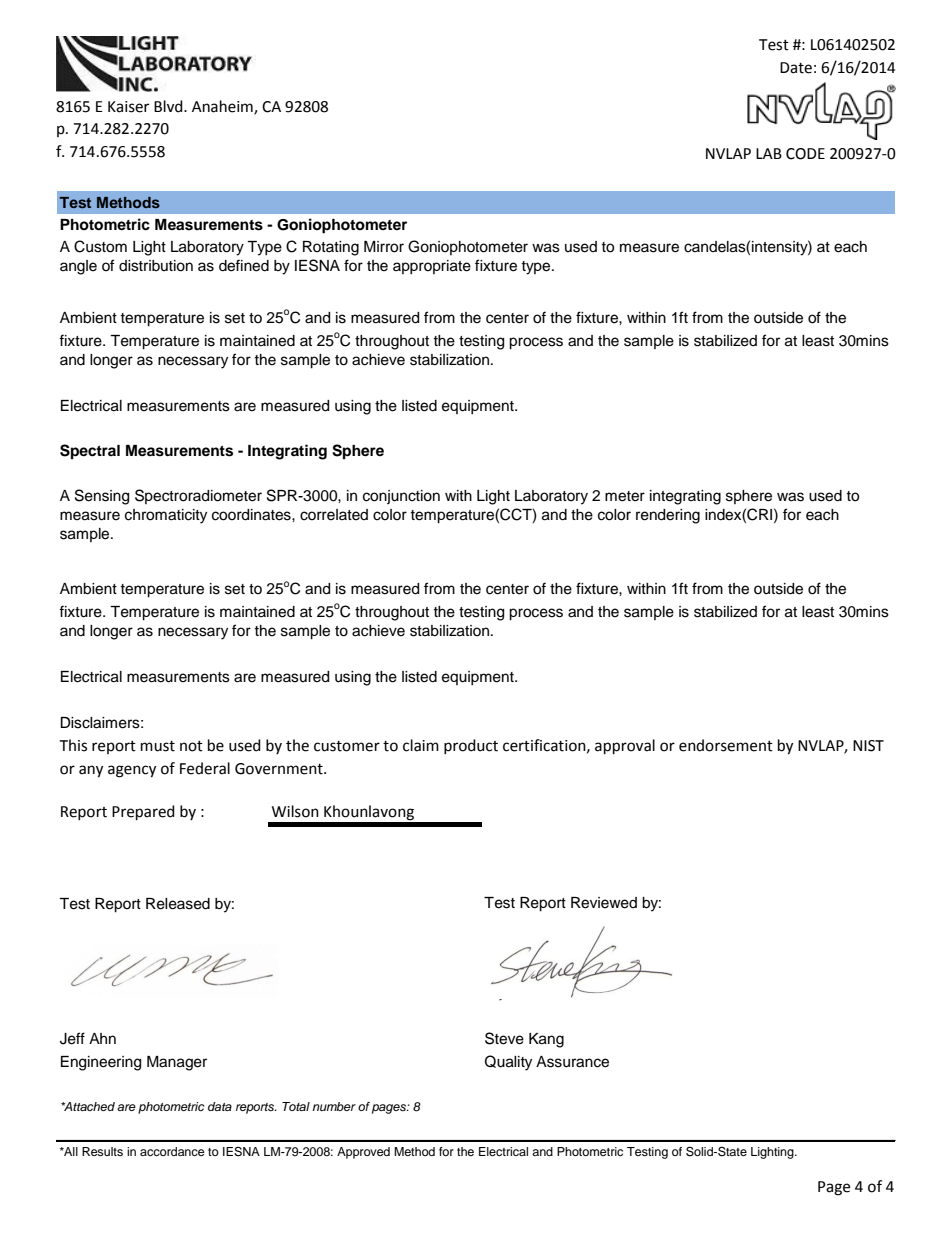  Describe the element at coordinates (172, 1151) in the screenshot. I see `accordance` at that location.
